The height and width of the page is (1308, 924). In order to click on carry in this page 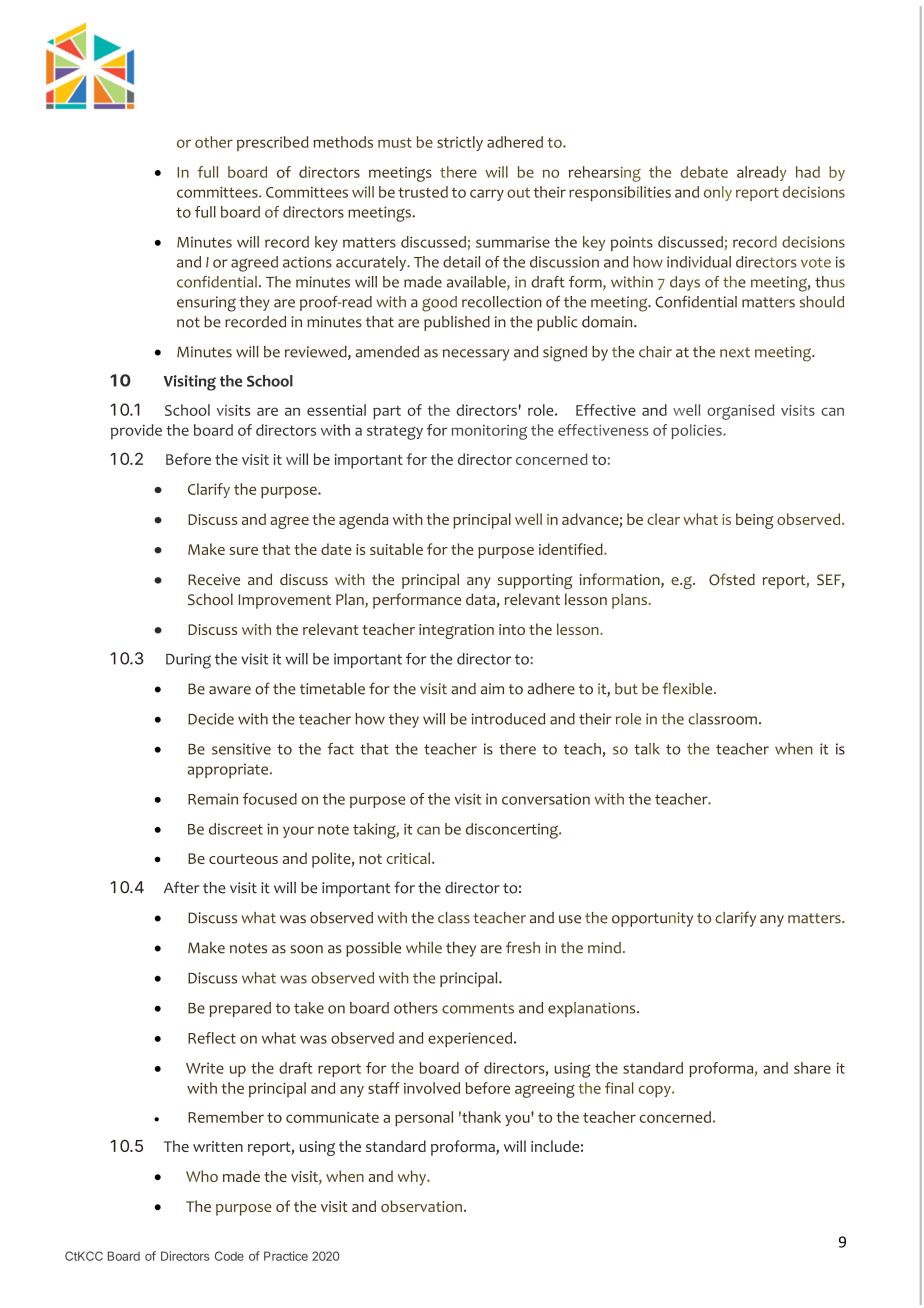, I will do `click(487, 195)`.
